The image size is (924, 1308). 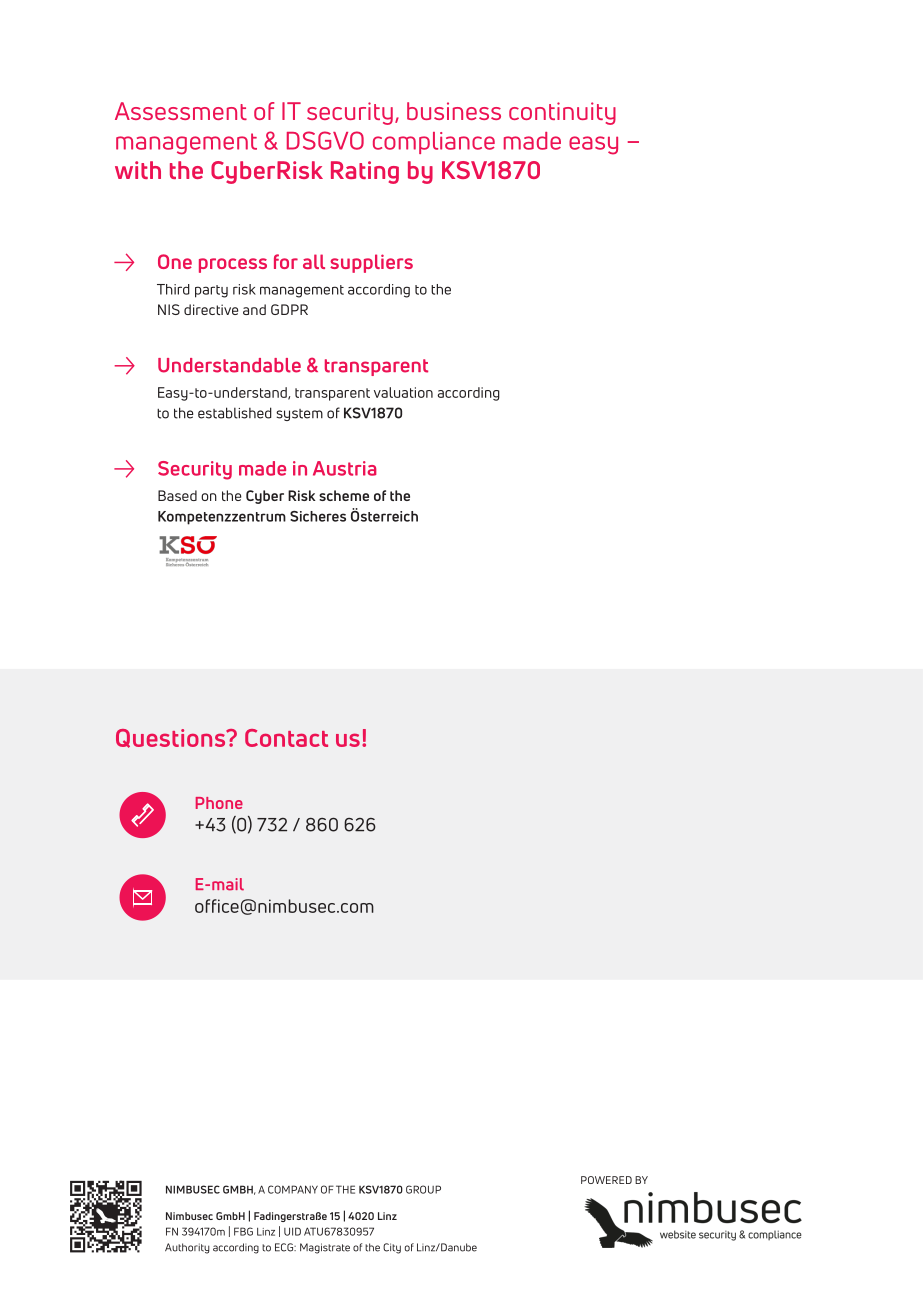 What do you see at coordinates (403, 392) in the page?
I see `valuation` at bounding box center [403, 392].
